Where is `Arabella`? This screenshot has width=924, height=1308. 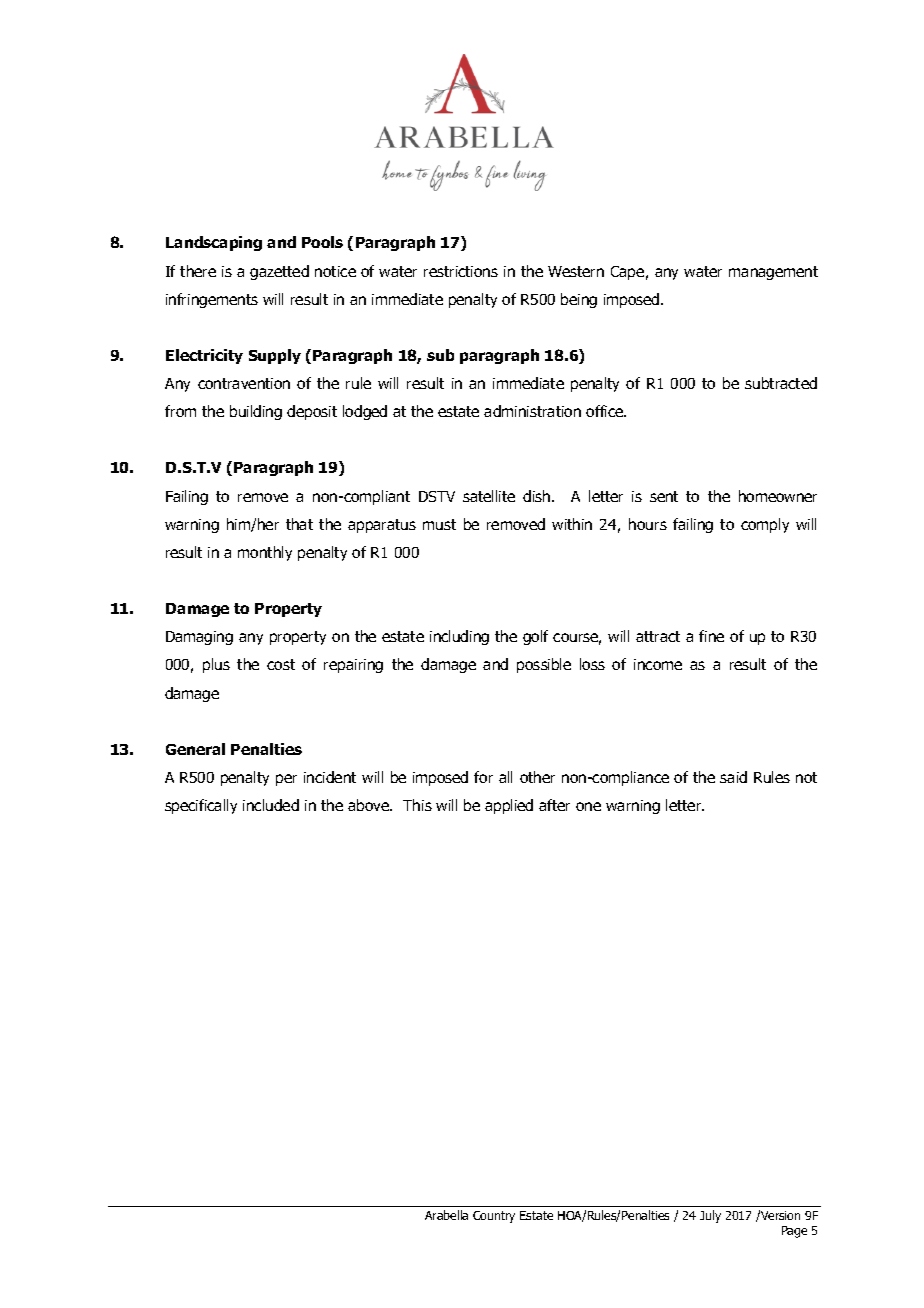 Arabella is located at coordinates (446, 1215).
